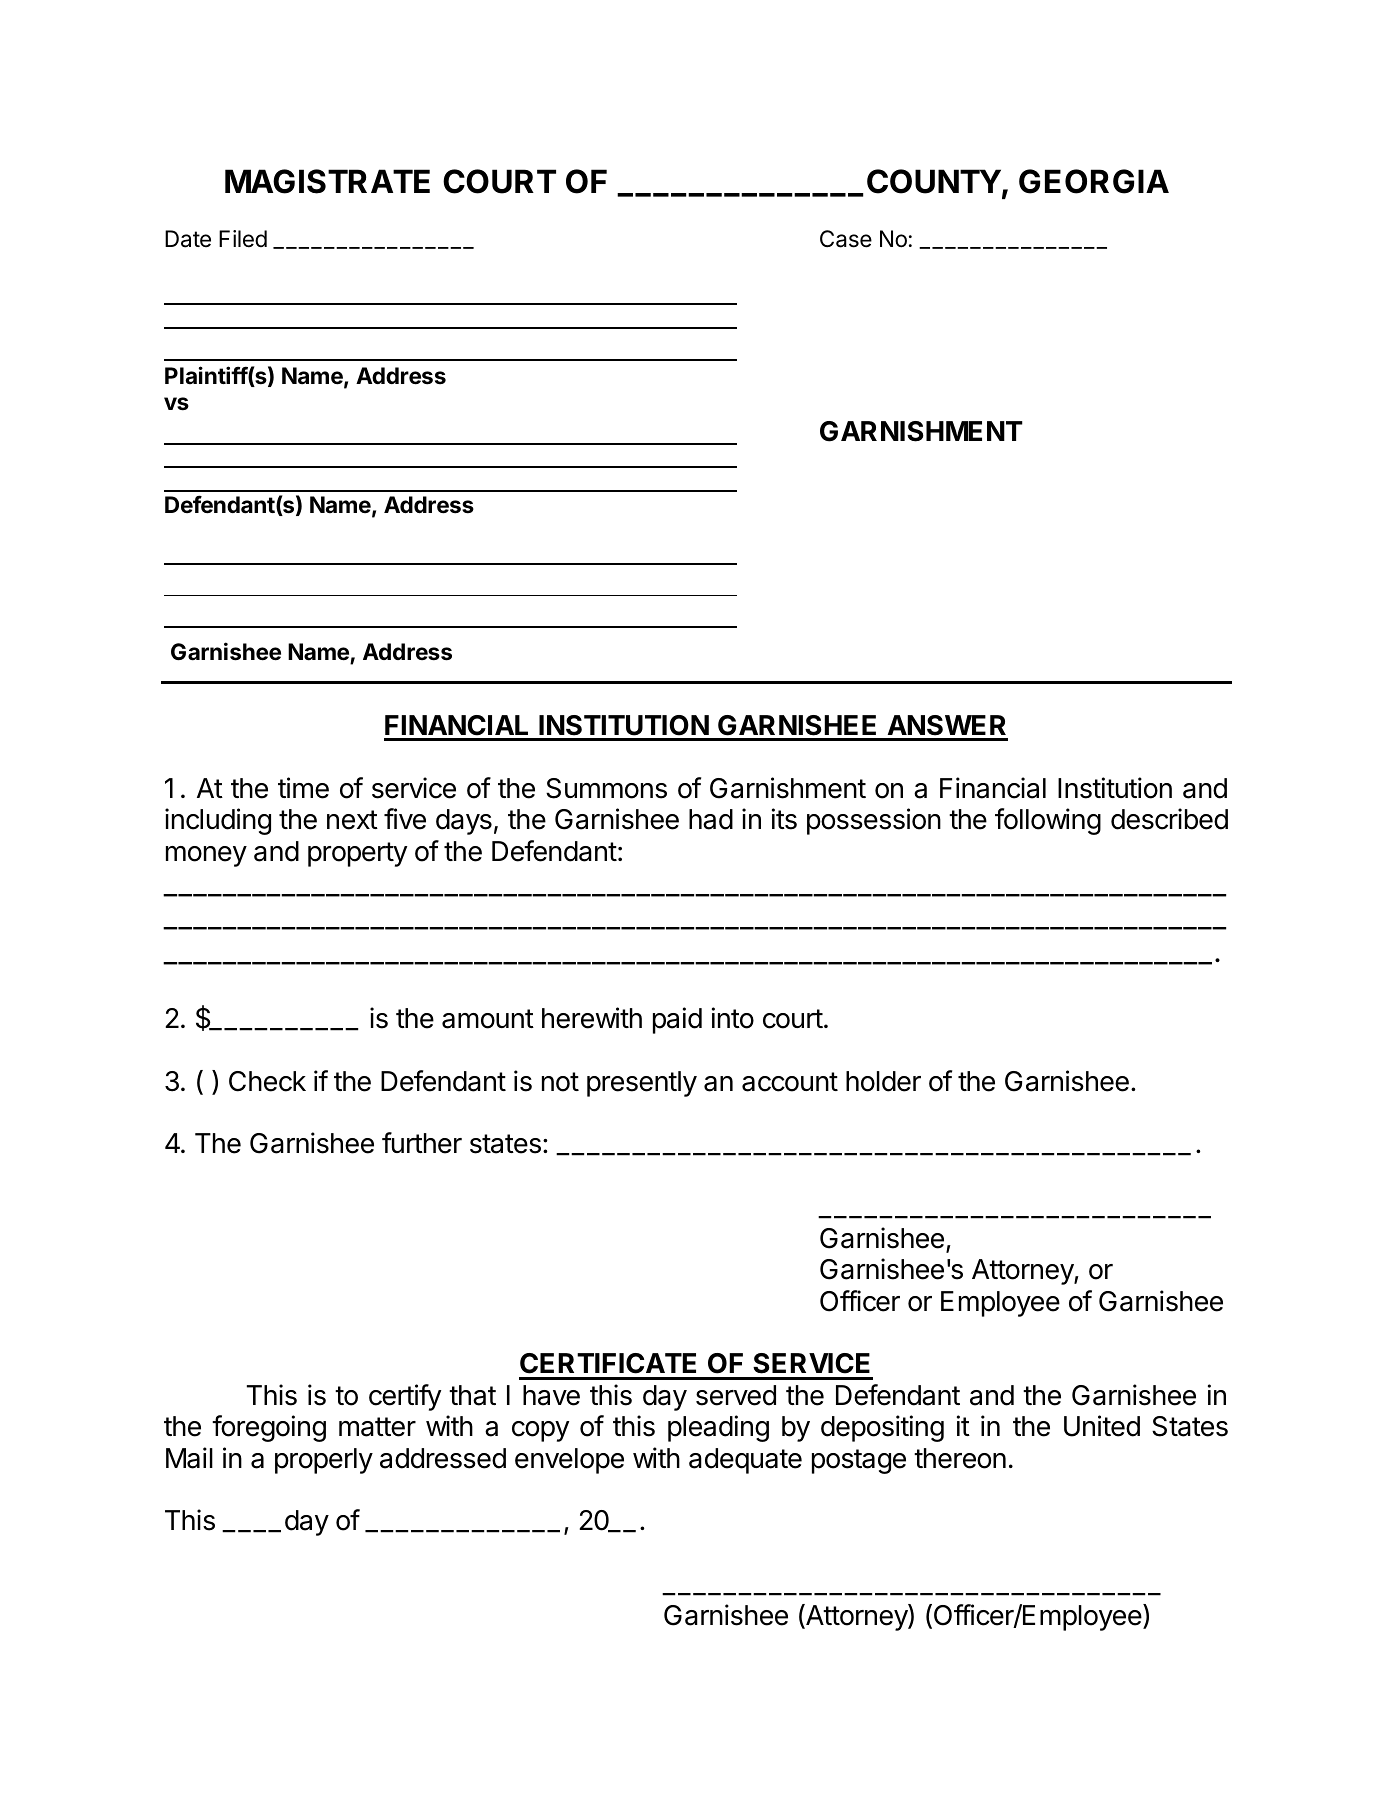 The image size is (1392, 1802). Describe the element at coordinates (1094, 181) in the screenshot. I see `GEORGIA` at that location.
